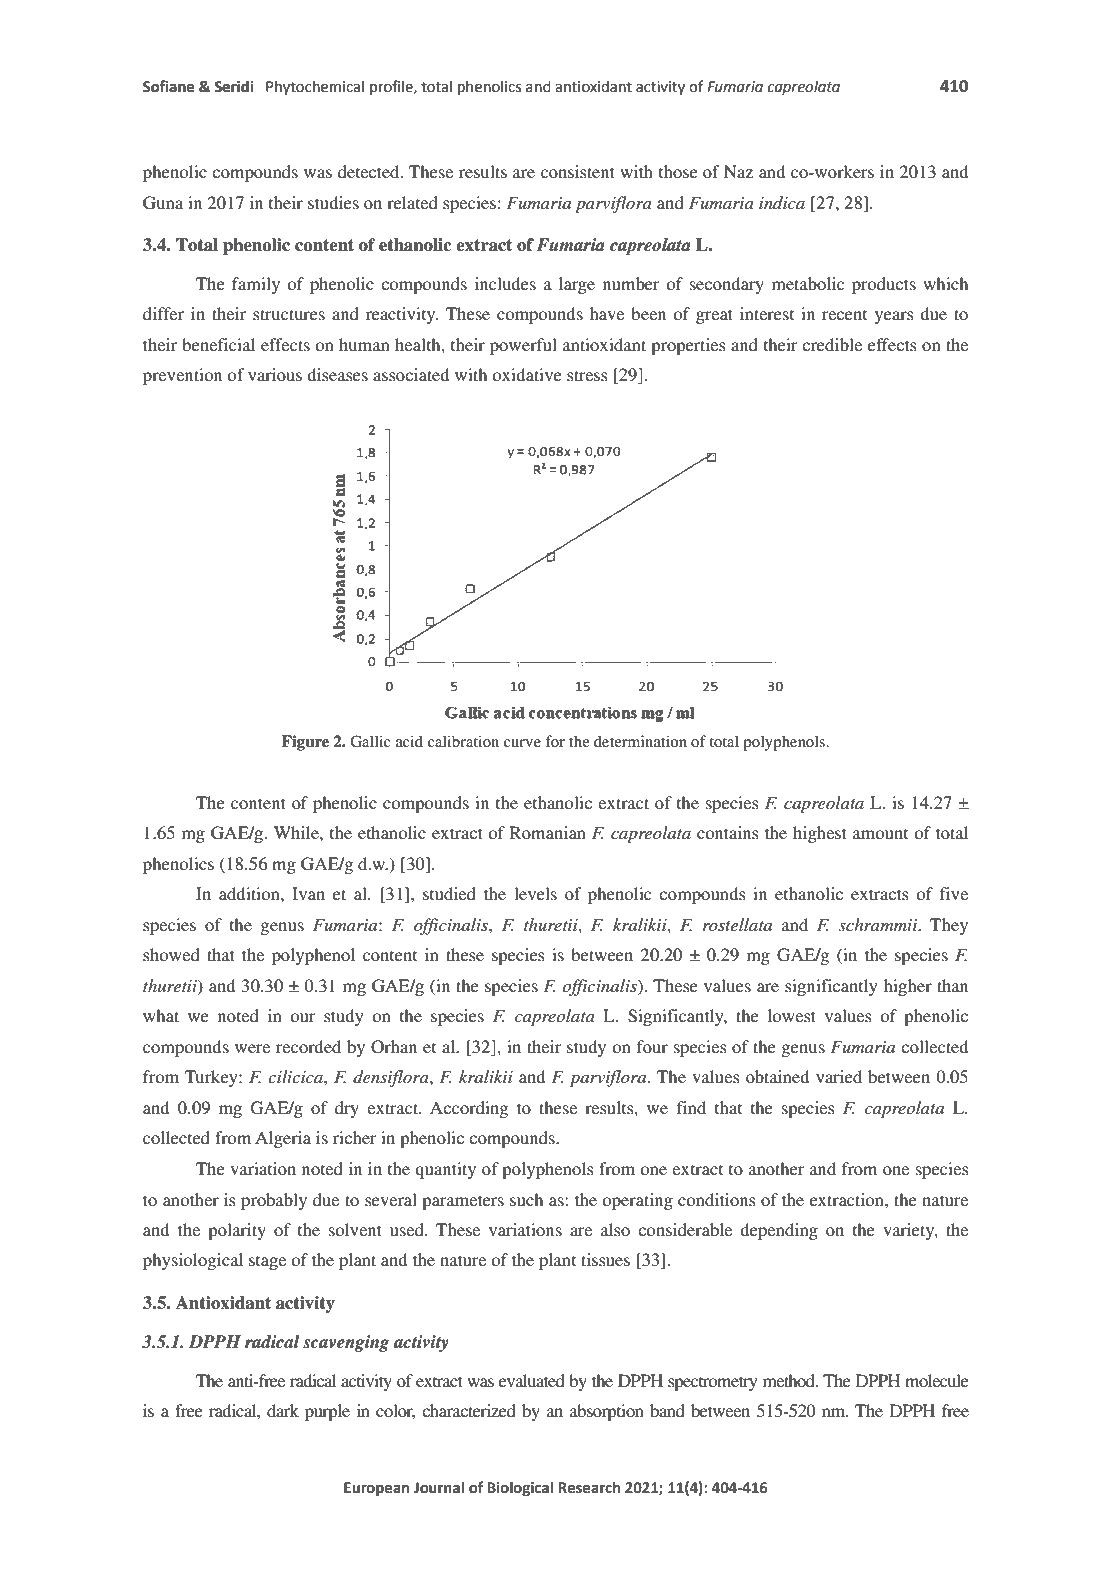 The height and width of the document is (1572, 1111). What do you see at coordinates (832, 344) in the document?
I see `credible` at bounding box center [832, 344].
